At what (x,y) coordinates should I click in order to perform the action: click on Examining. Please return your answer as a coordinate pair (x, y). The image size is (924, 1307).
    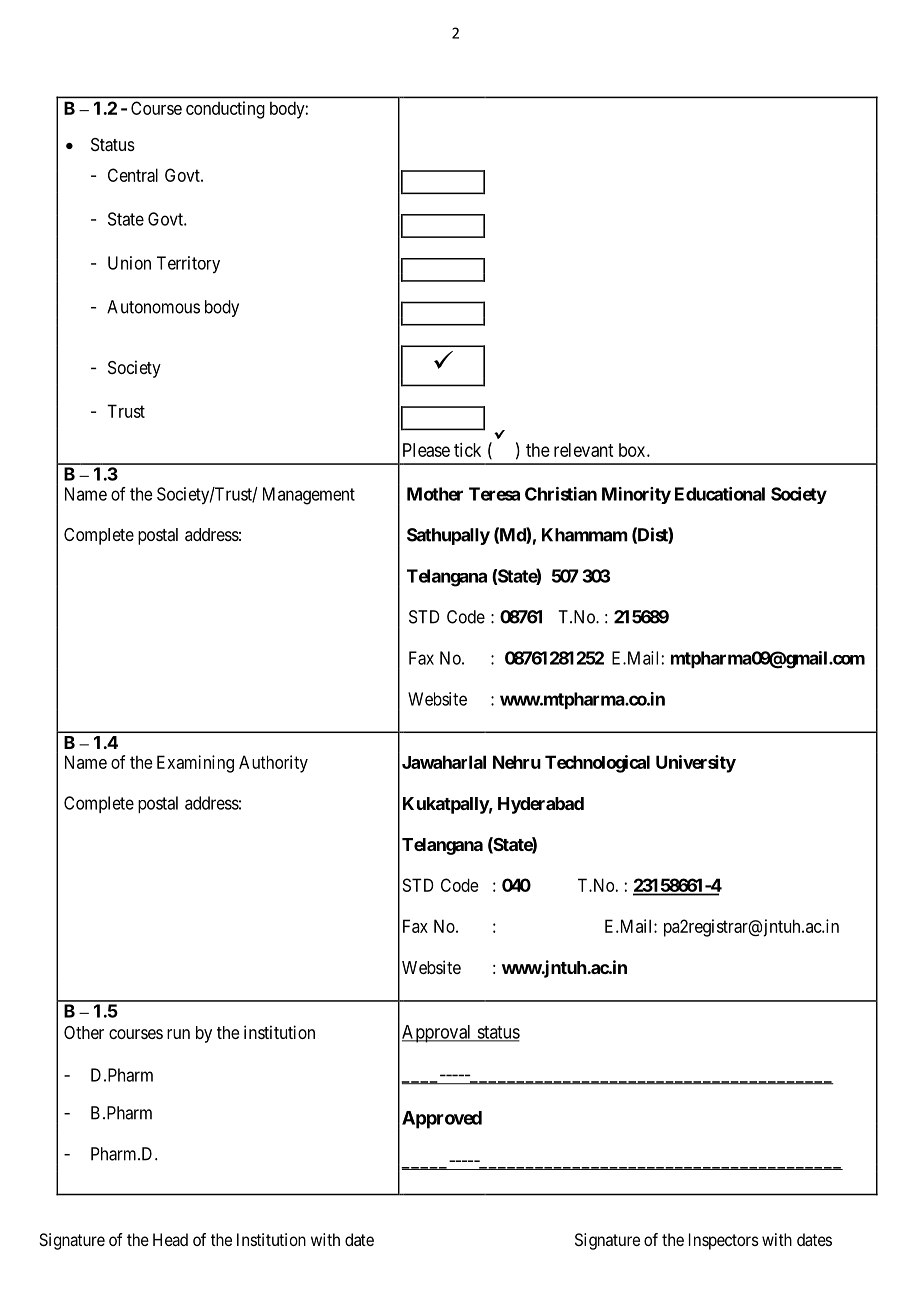
    Looking at the image, I should click on (195, 764).
